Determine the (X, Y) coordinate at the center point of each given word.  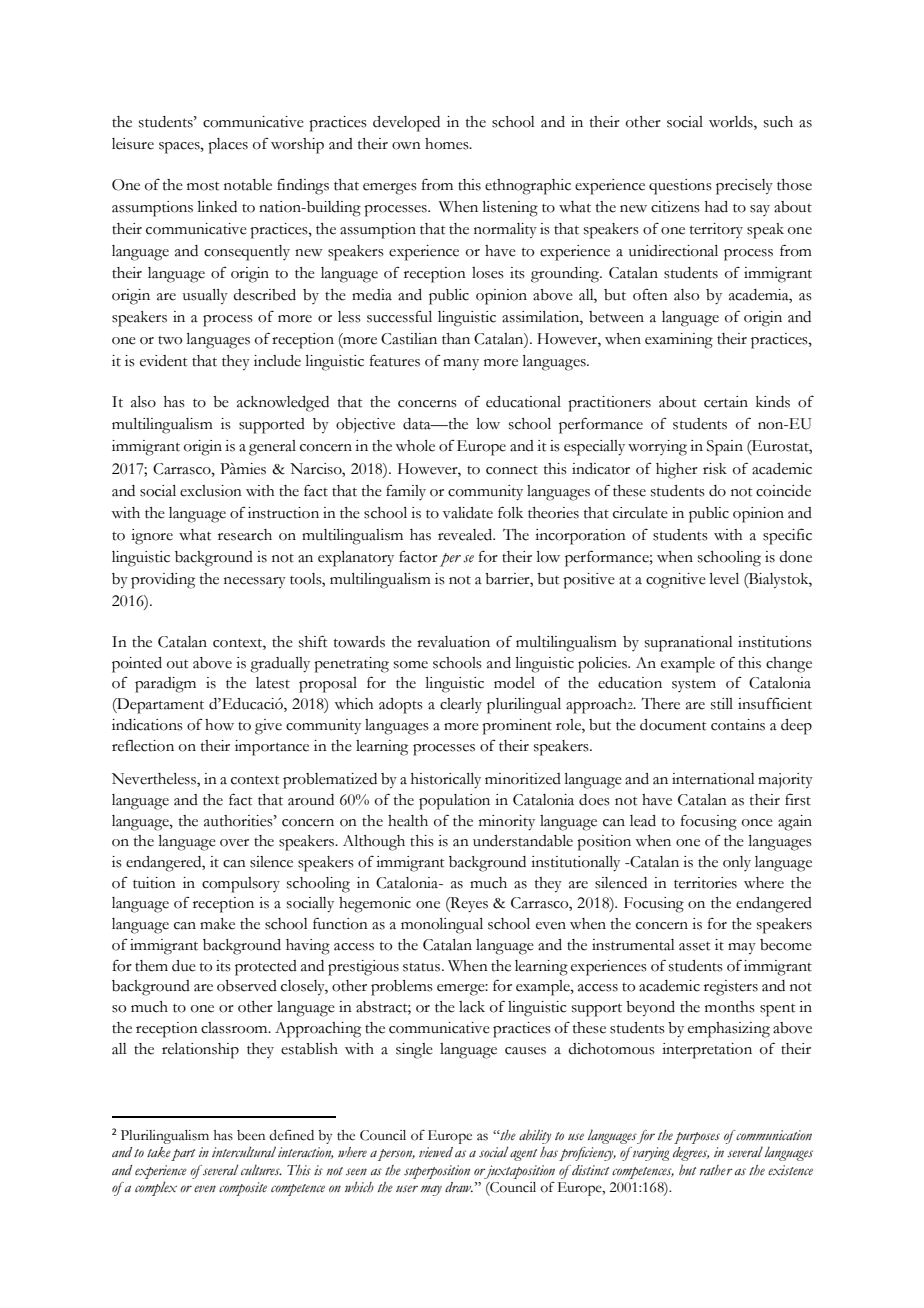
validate (468, 513)
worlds (732, 122)
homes (448, 144)
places (228, 146)
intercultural (244, 1151)
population (454, 802)
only (737, 863)
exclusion (211, 491)
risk (715, 469)
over (234, 843)
